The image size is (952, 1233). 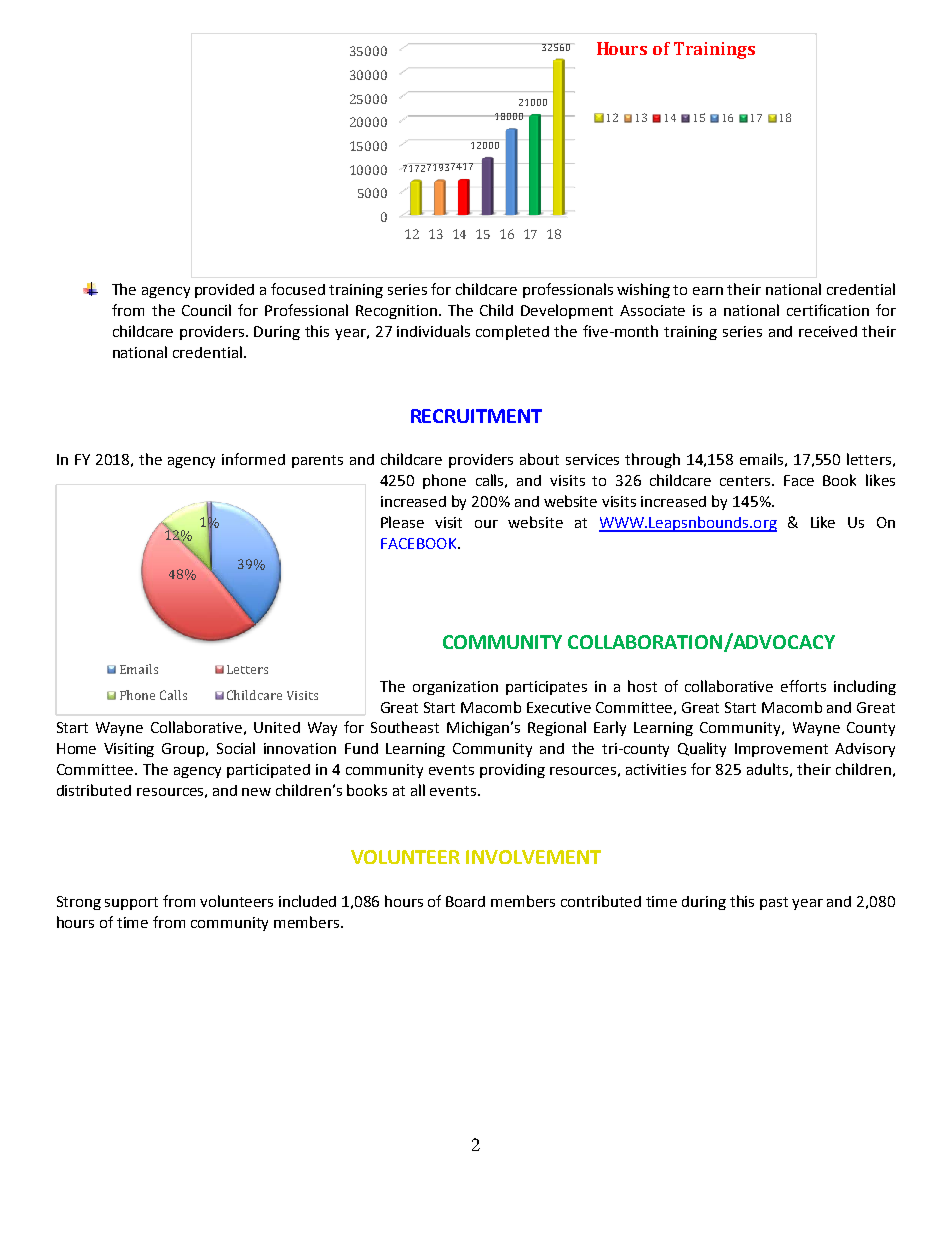 What do you see at coordinates (131, 903) in the image?
I see `support` at bounding box center [131, 903].
